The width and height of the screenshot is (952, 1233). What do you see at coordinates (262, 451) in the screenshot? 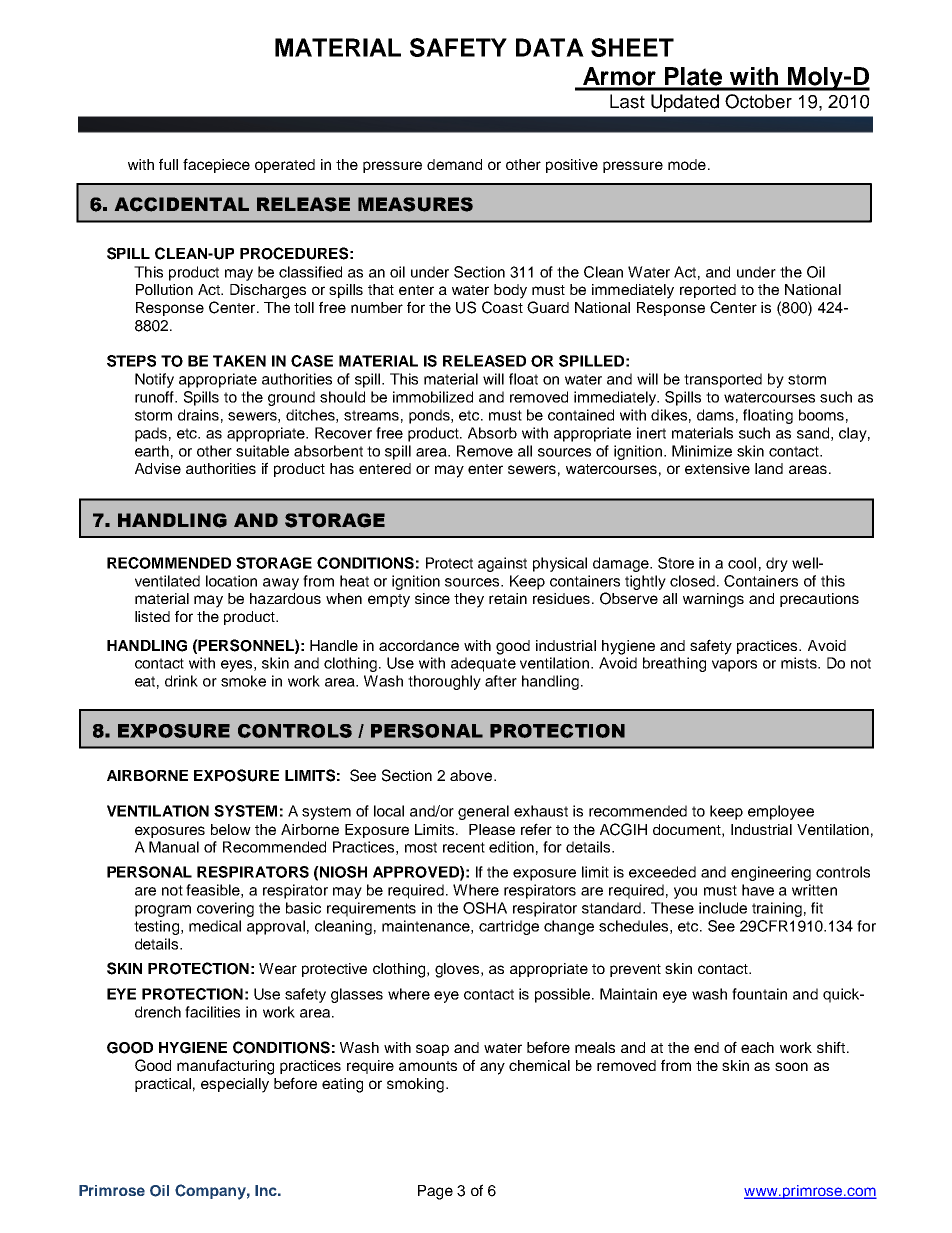
I see `suitable` at bounding box center [262, 451].
